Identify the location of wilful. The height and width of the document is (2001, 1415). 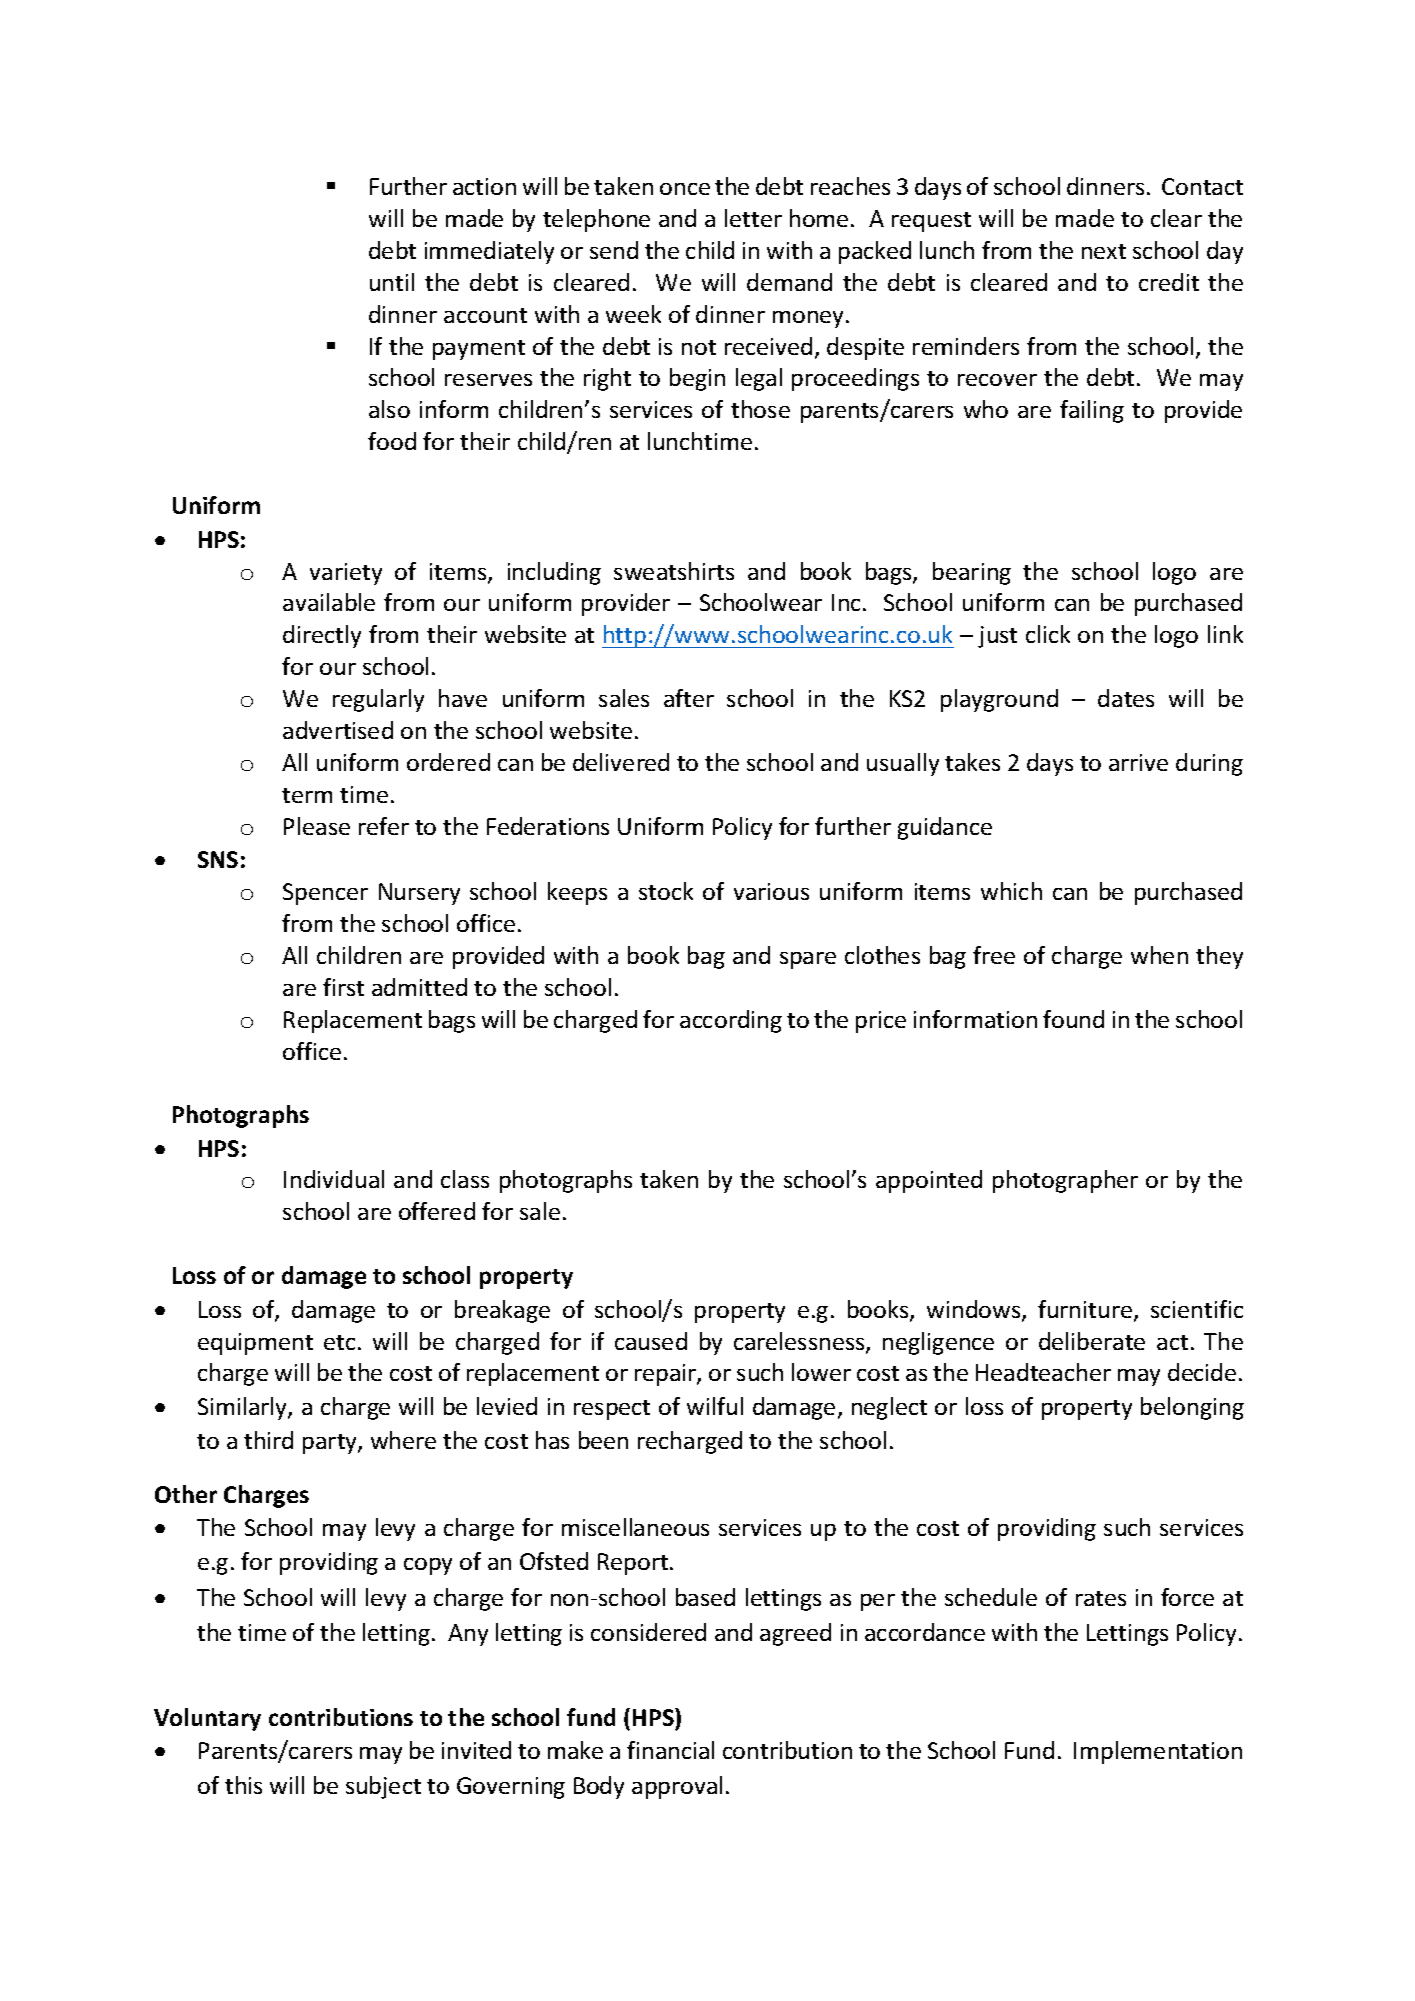
(715, 1406).
